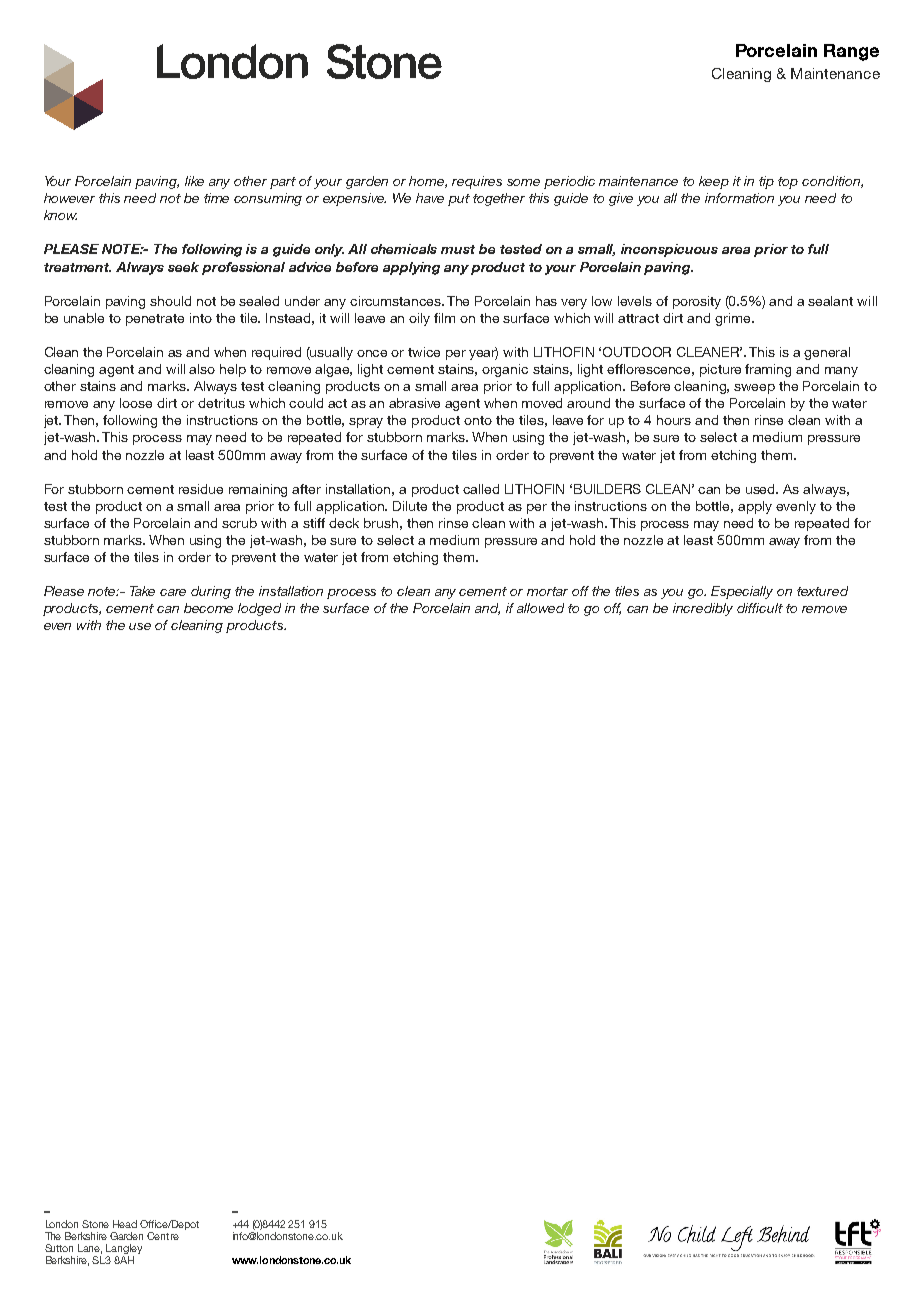 The height and width of the page is (1308, 924). I want to click on framing, so click(768, 370).
